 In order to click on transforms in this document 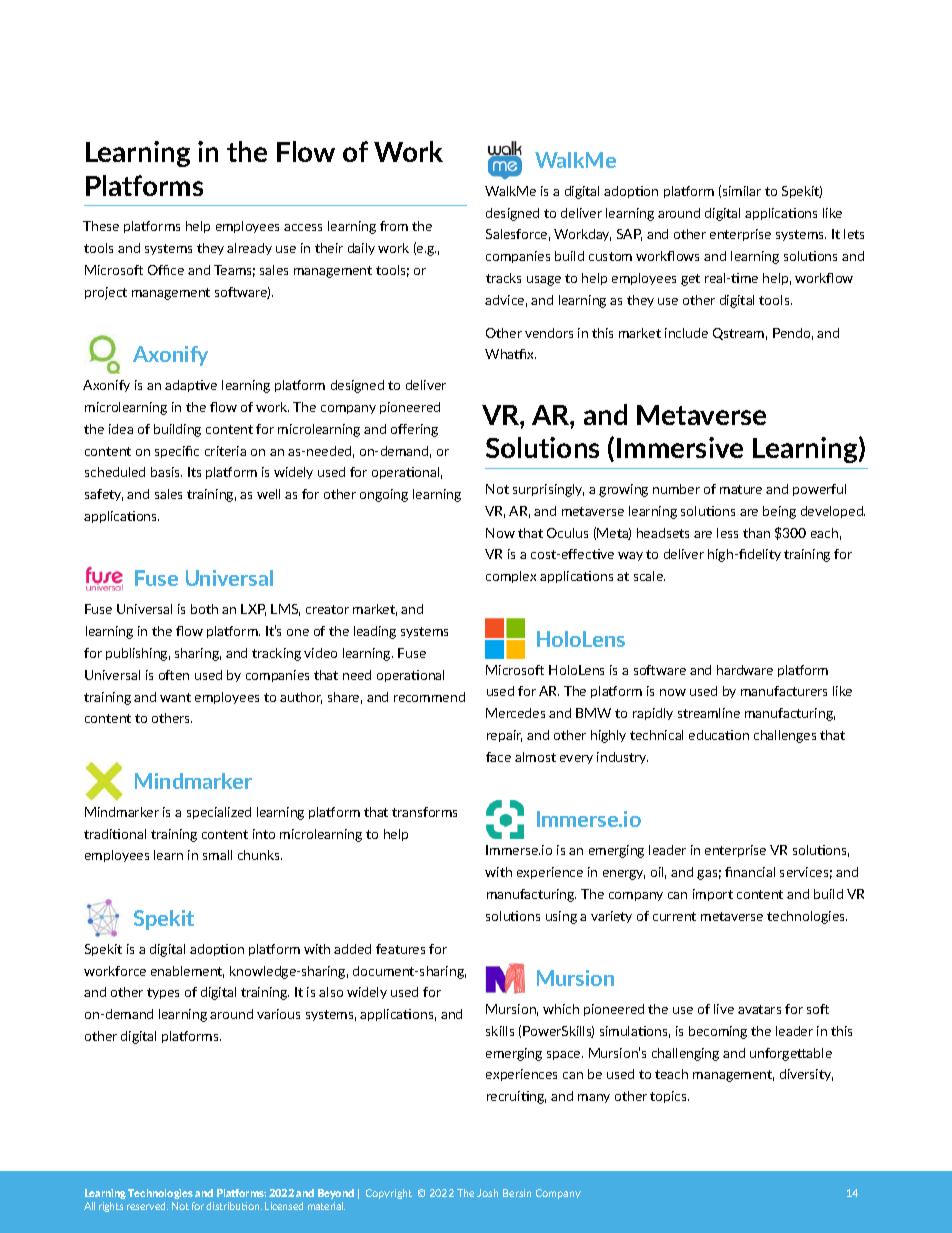, I will do `click(424, 812)`.
